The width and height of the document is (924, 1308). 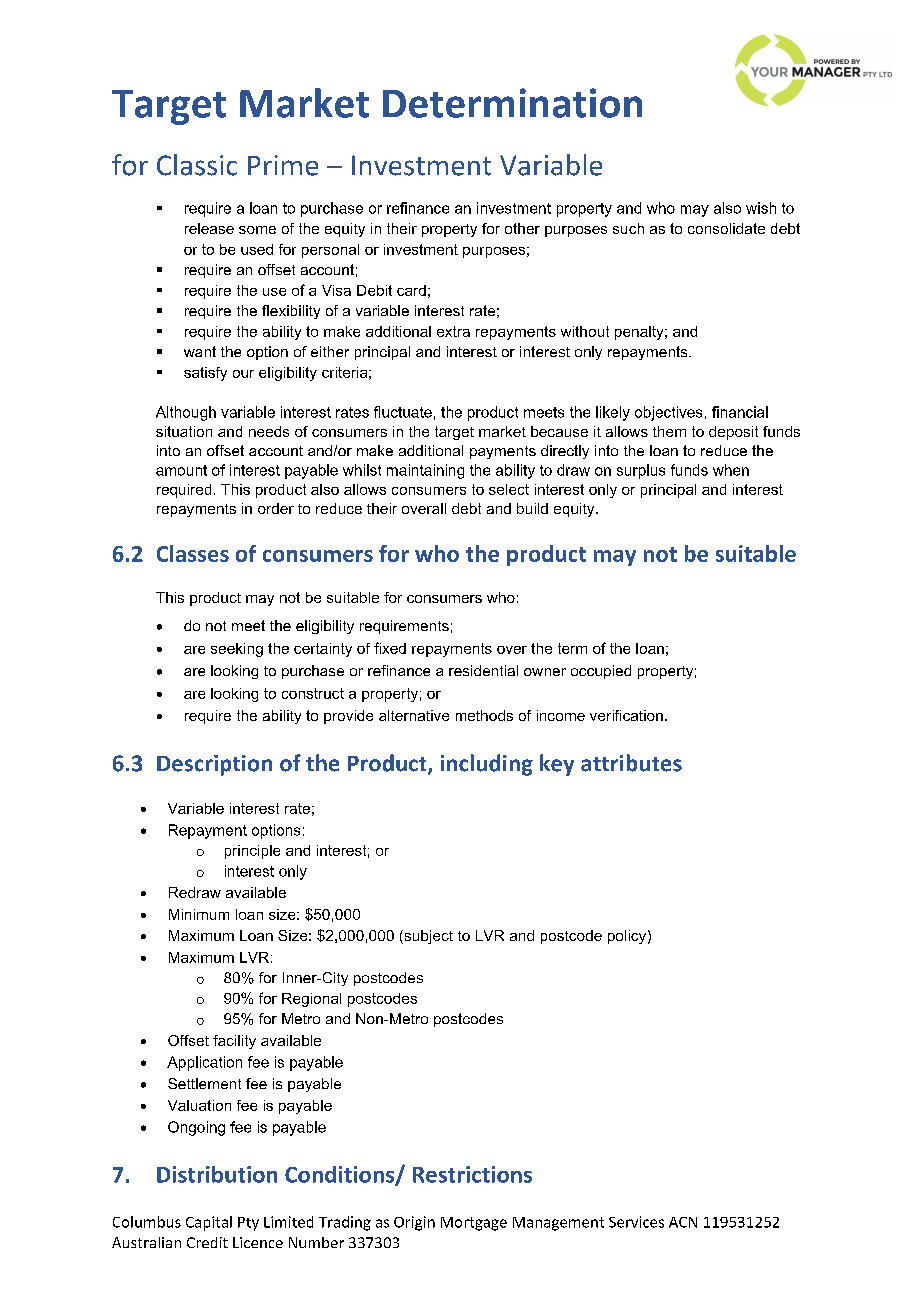 What do you see at coordinates (209, 228) in the document?
I see `release` at bounding box center [209, 228].
